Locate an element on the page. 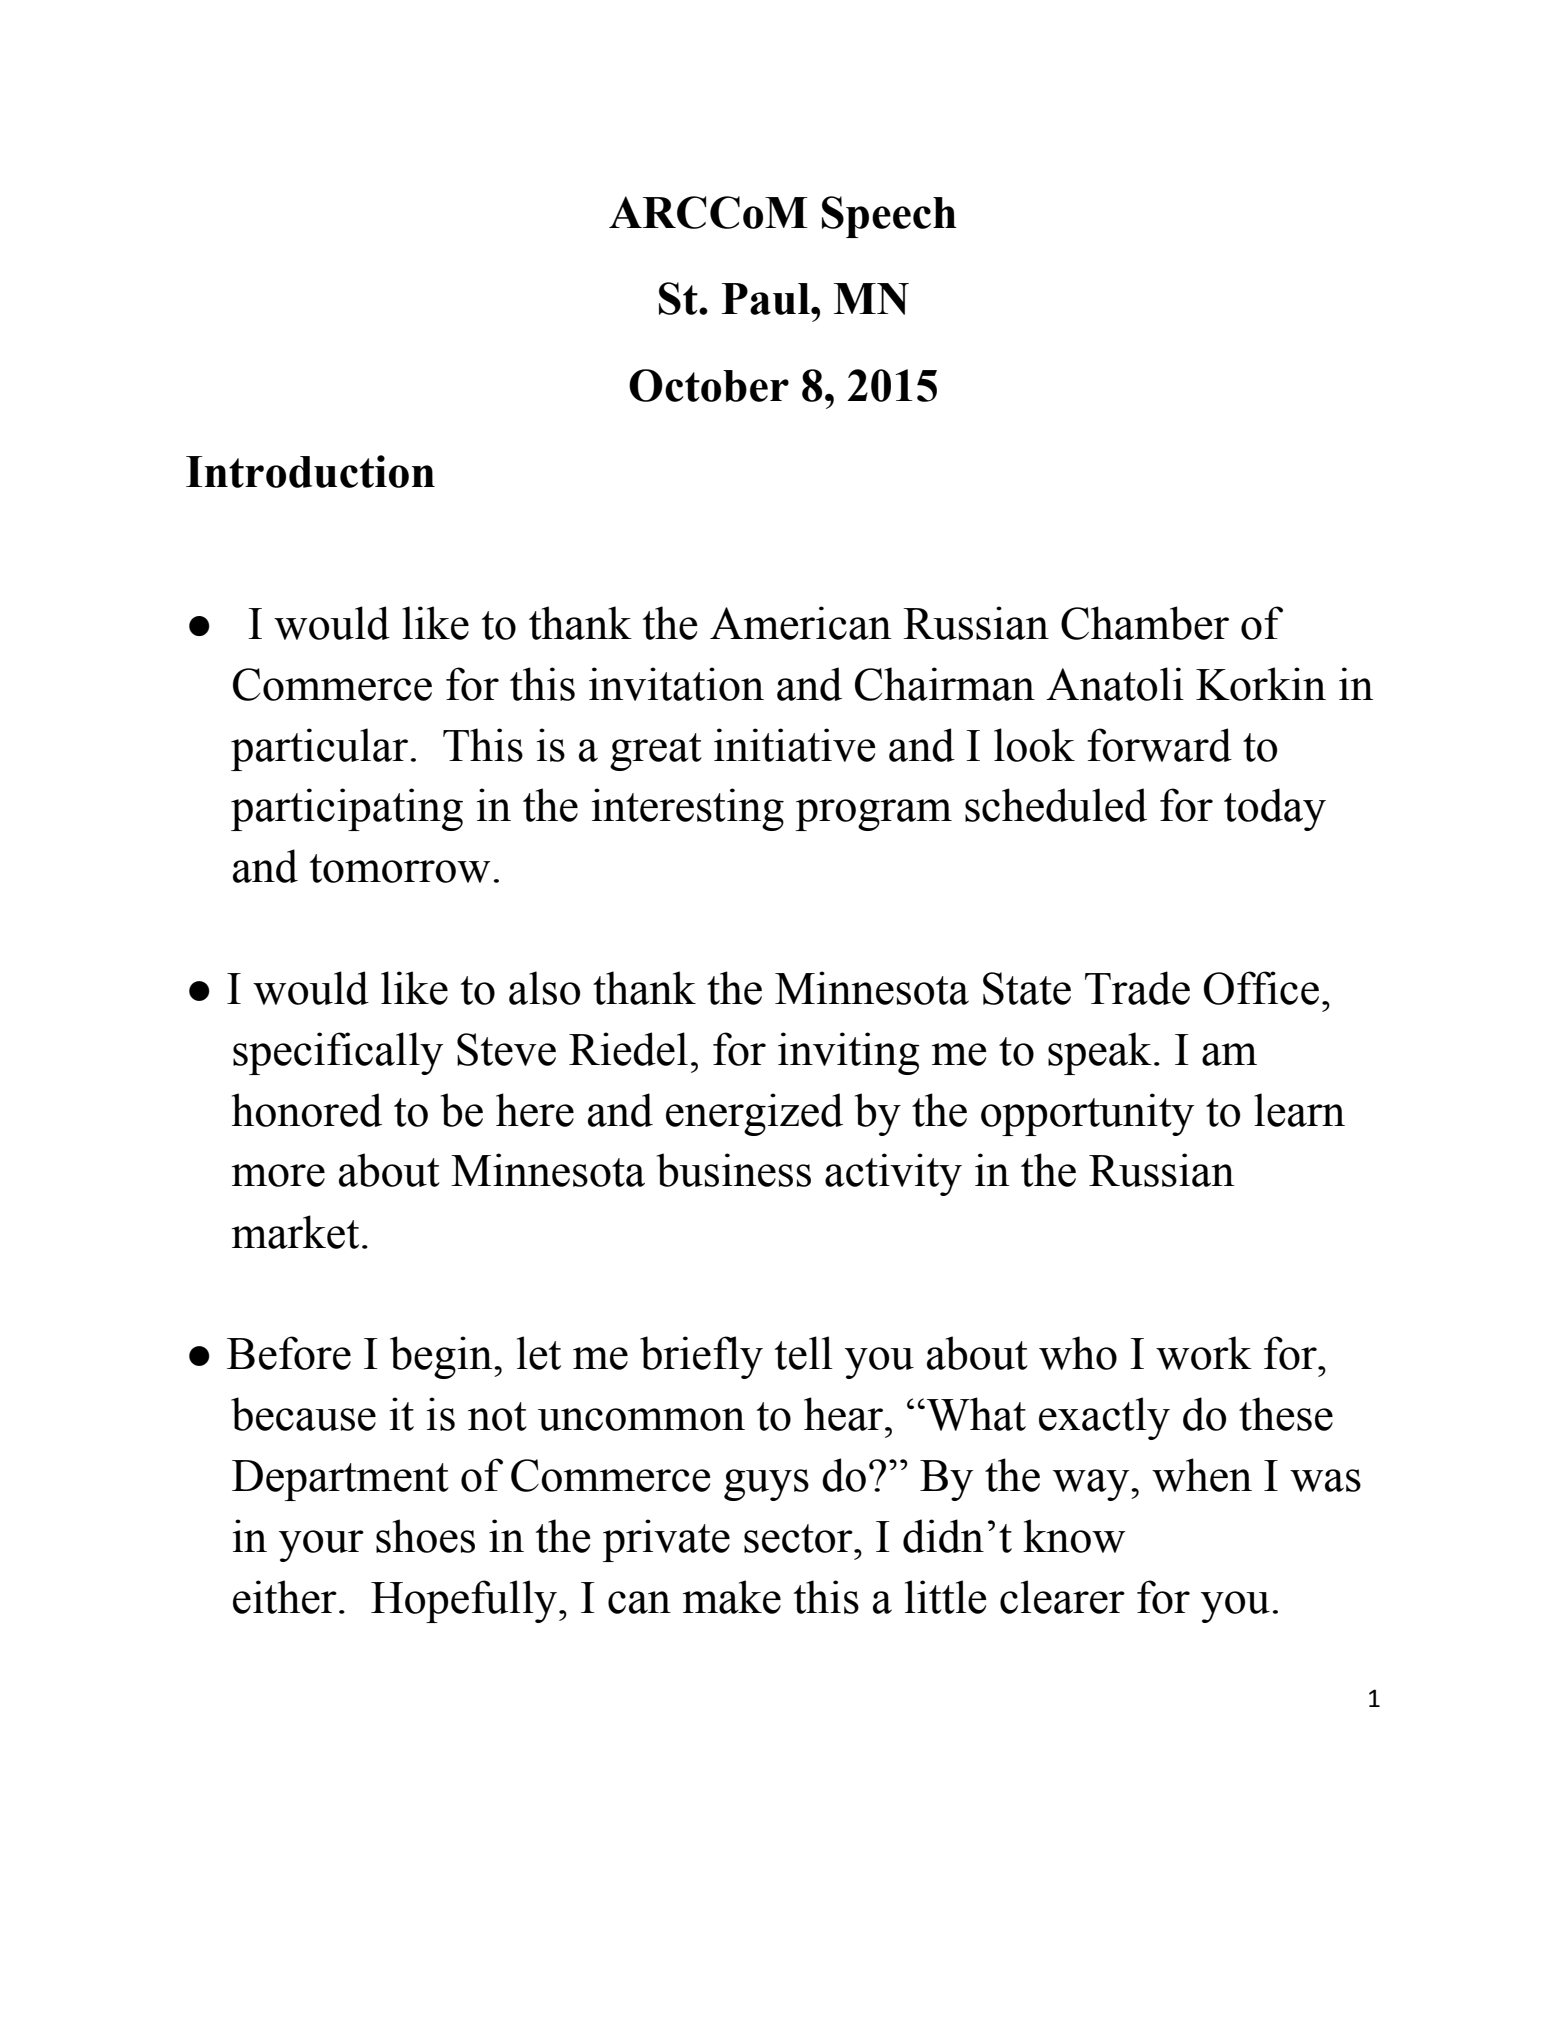 The width and height of the image is (1564, 2024). American is located at coordinates (800, 623).
